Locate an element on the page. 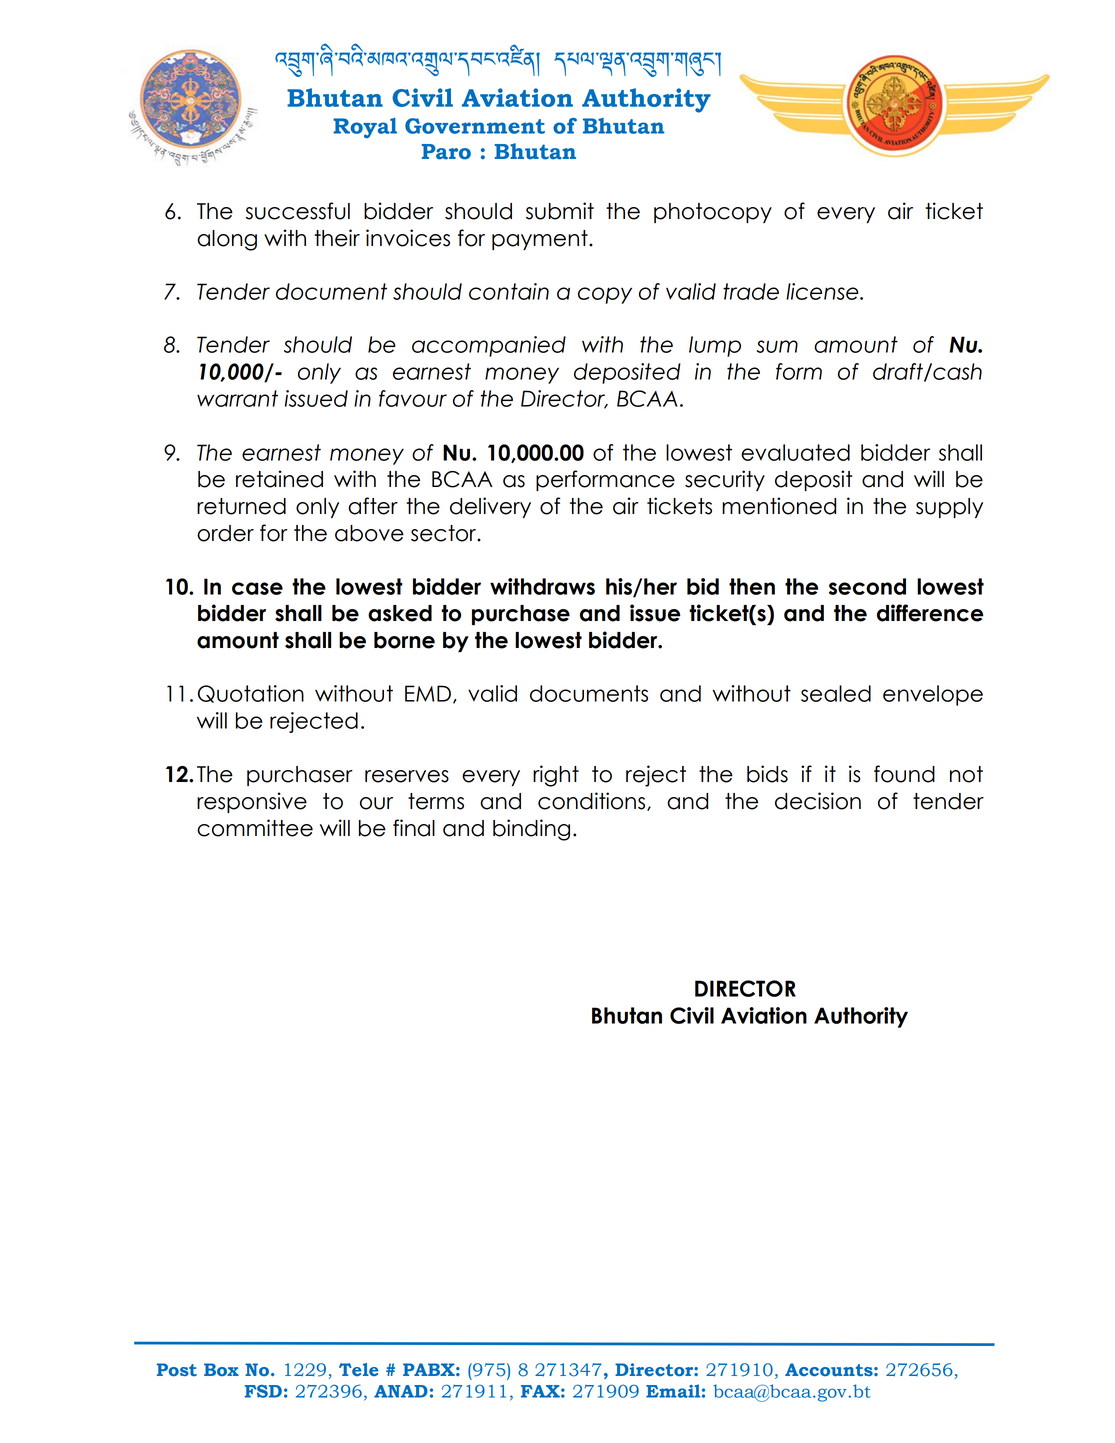 The height and width of the page is (1443, 1115). responsive is located at coordinates (252, 802).
